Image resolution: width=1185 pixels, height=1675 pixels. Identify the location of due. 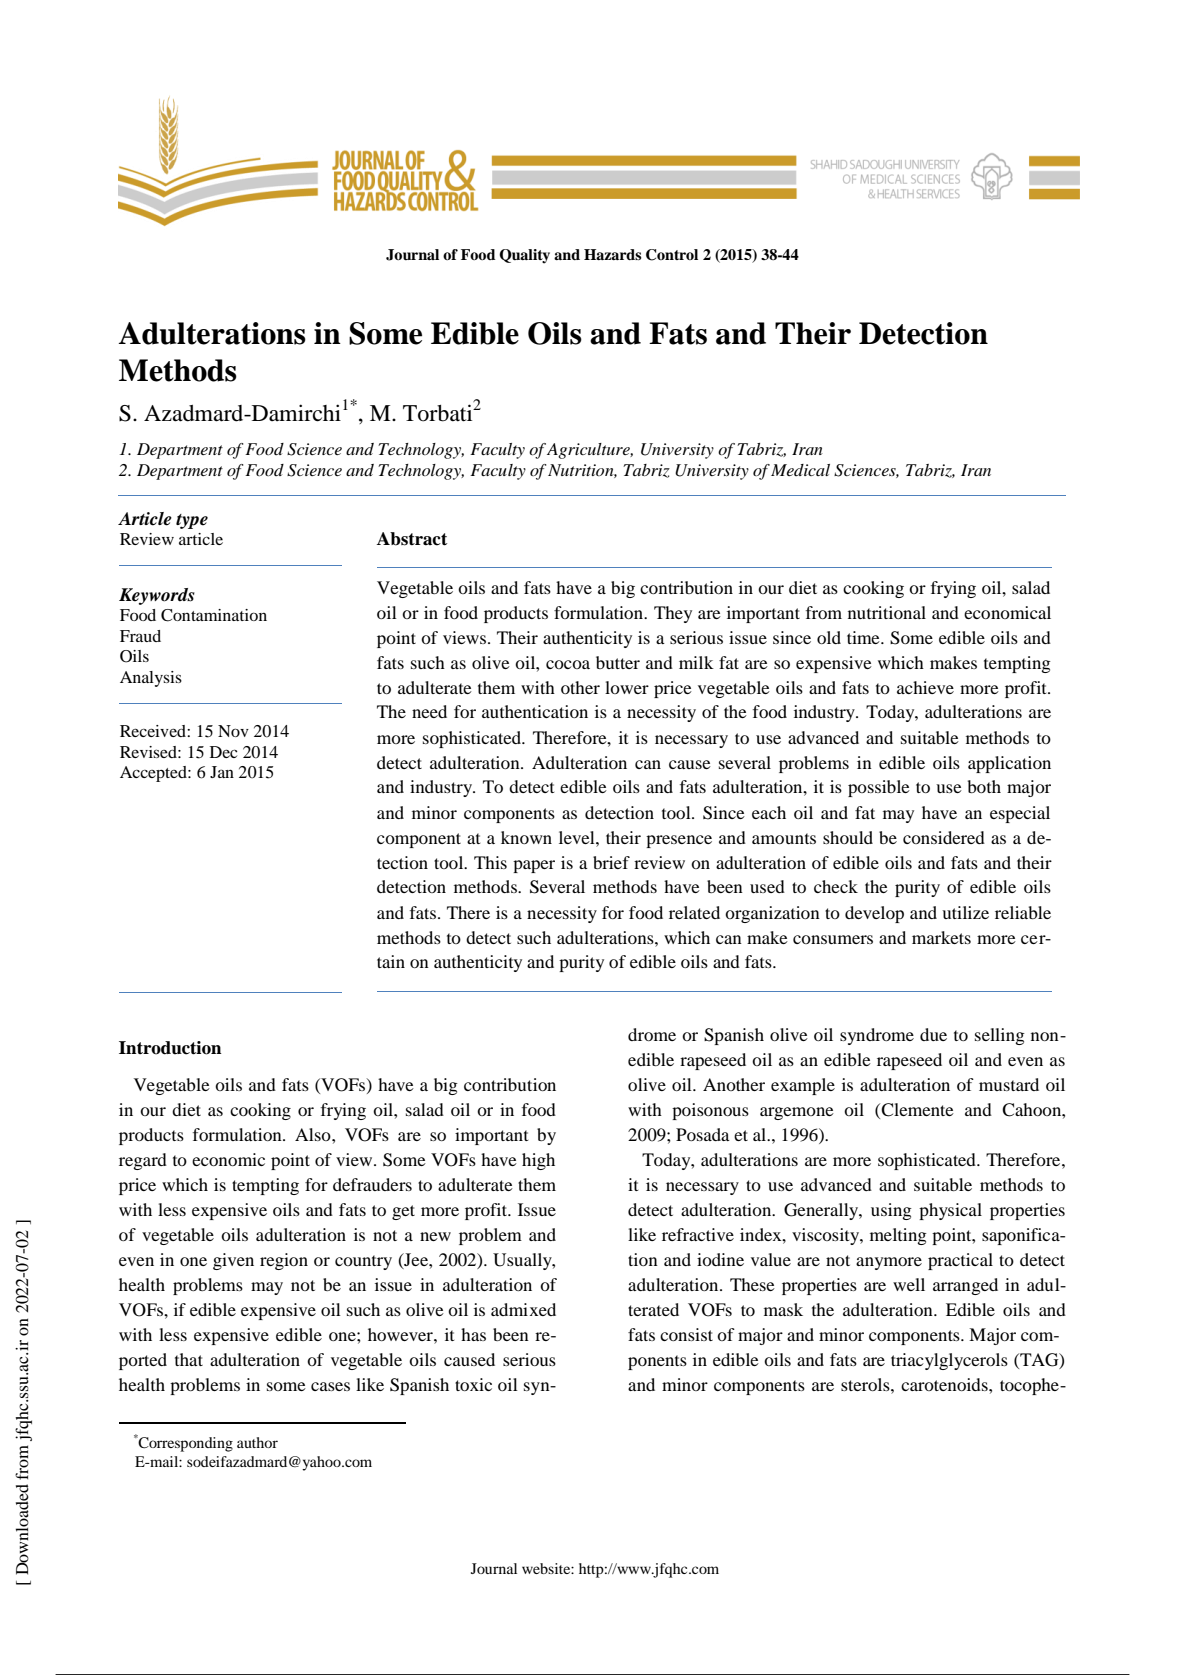
(933, 1034).
